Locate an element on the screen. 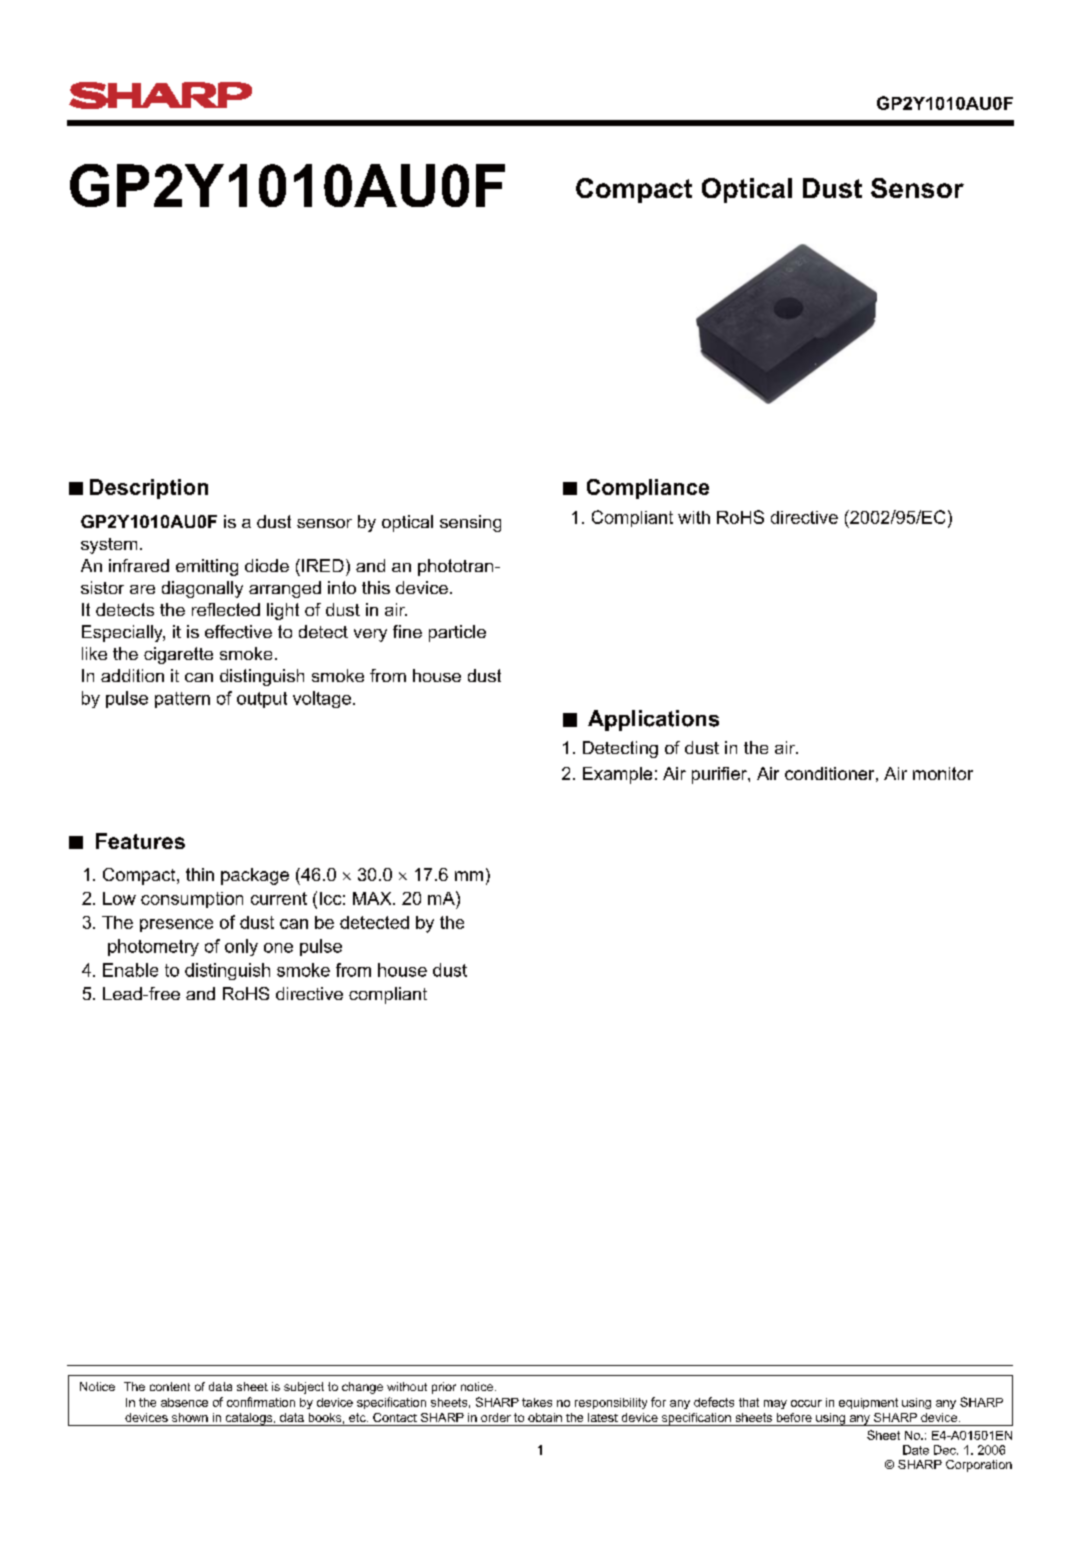  MAX is located at coordinates (373, 898).
